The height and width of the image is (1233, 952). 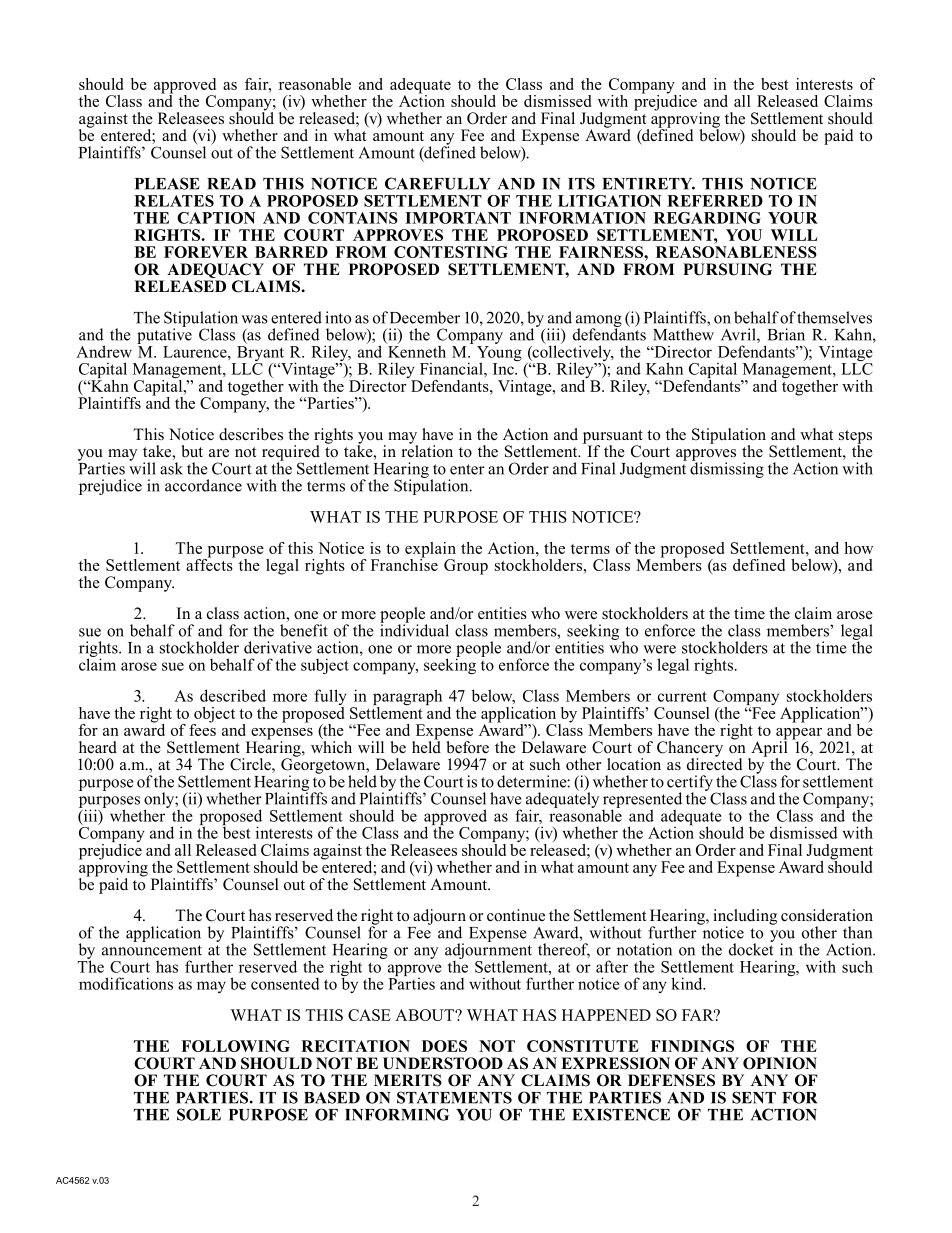 What do you see at coordinates (793, 218) in the image?
I see `YOUR` at bounding box center [793, 218].
